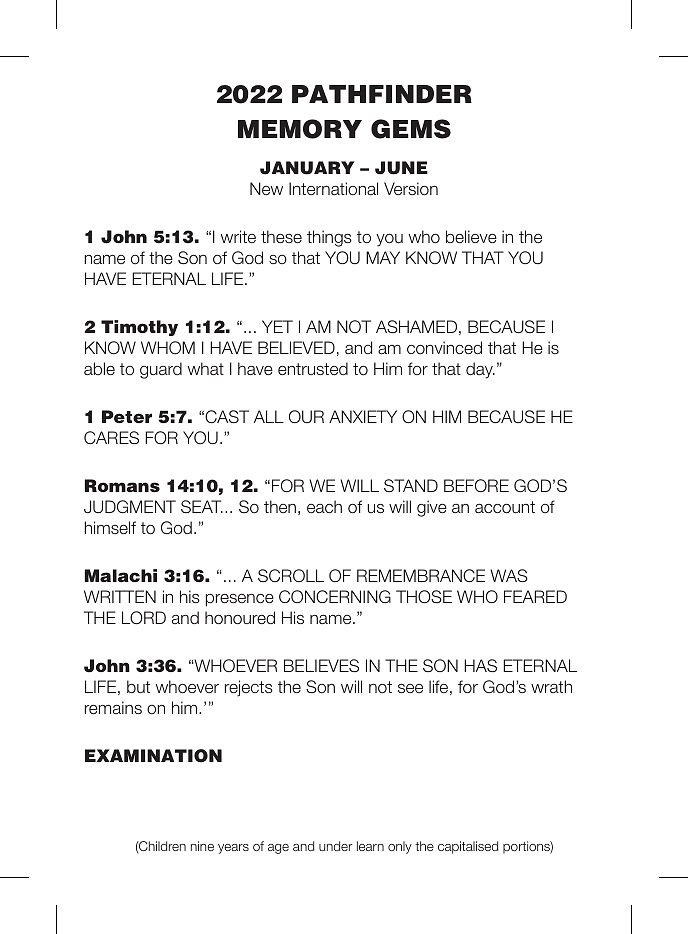  Describe the element at coordinates (383, 257) in the document. I see `MAY` at that location.
